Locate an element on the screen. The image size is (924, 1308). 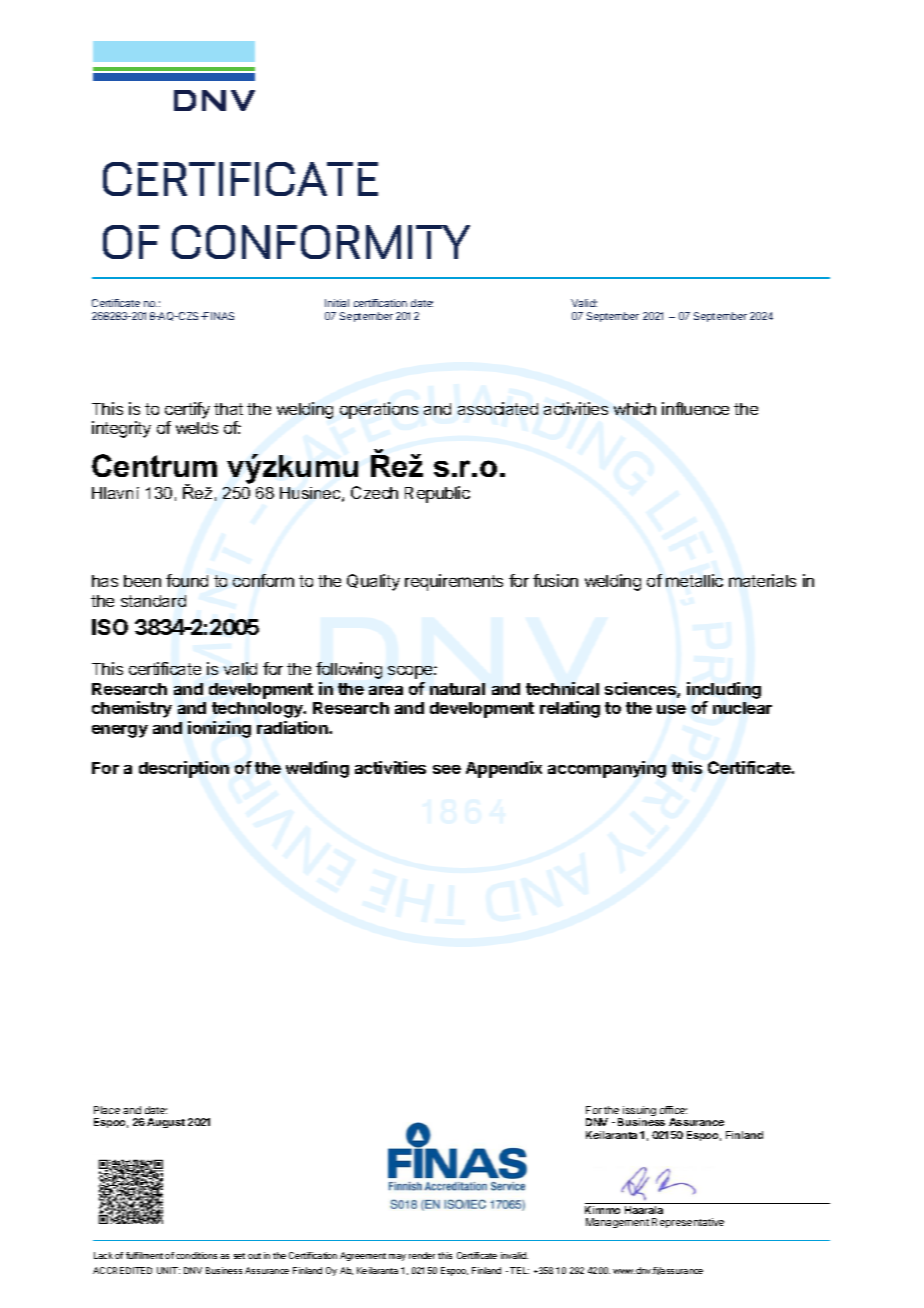
metallic is located at coordinates (694, 580).
